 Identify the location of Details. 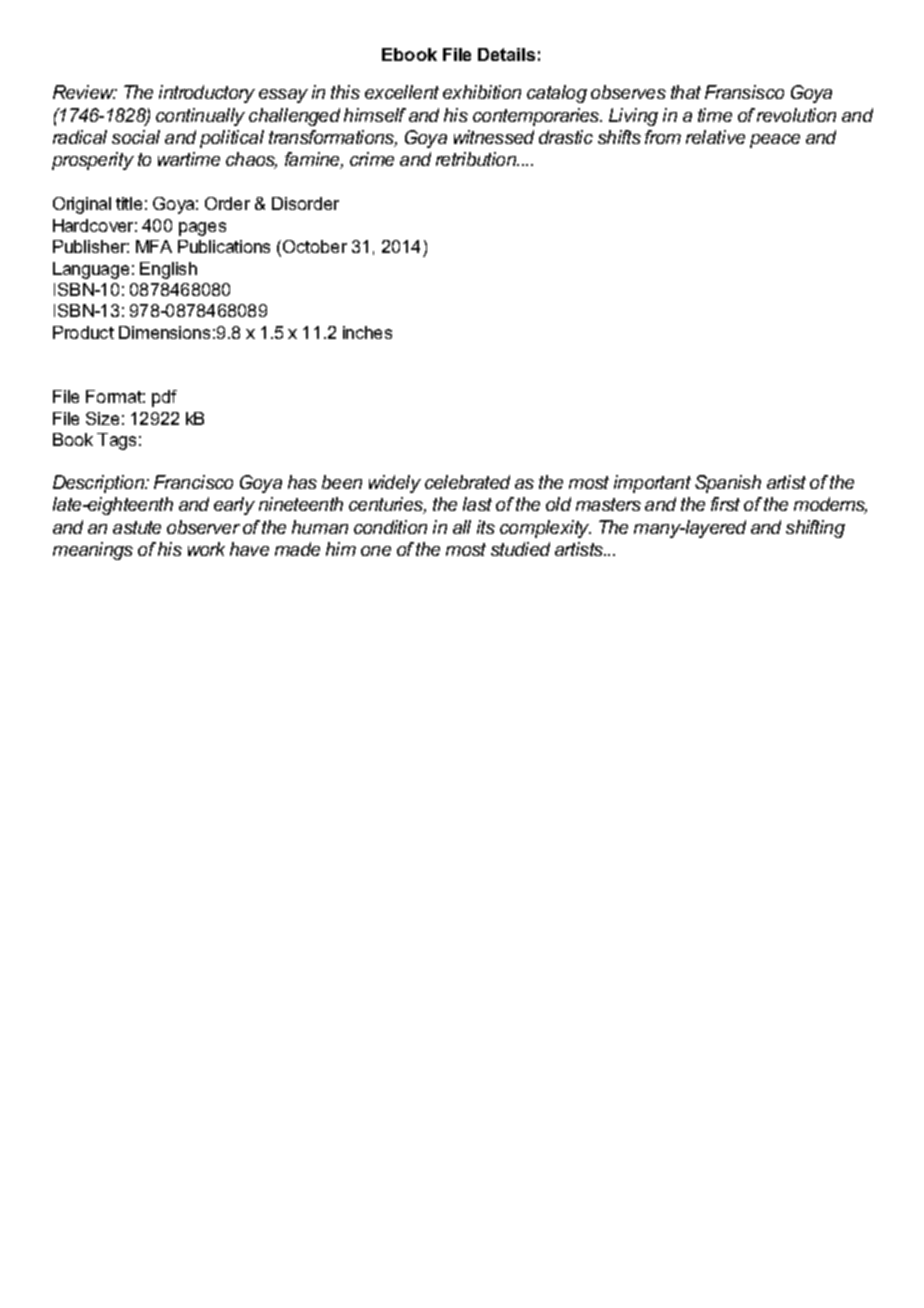
(506, 54).
